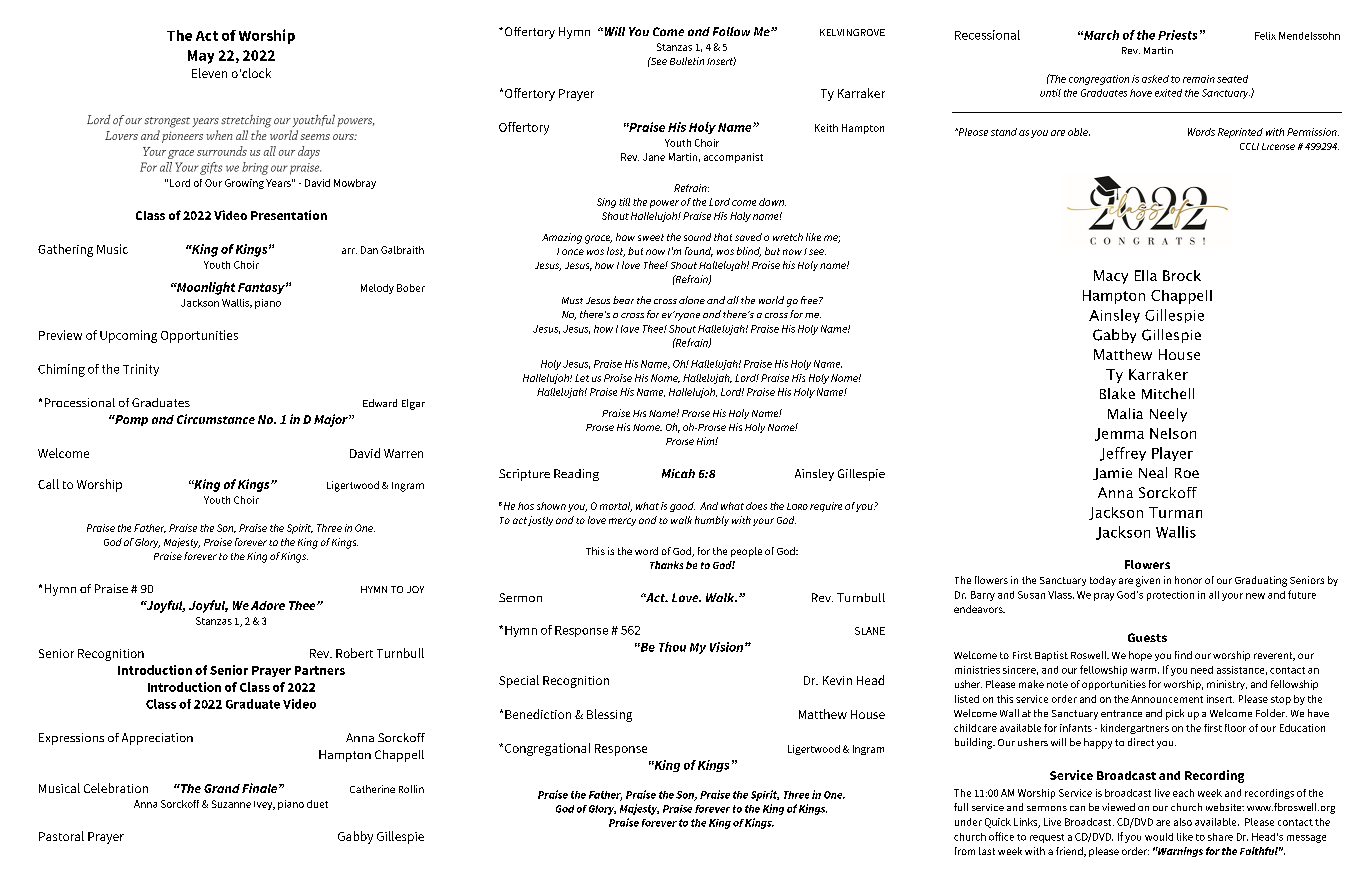 The height and width of the screenshot is (887, 1372). Describe the element at coordinates (201, 57) in the screenshot. I see `May` at that location.
